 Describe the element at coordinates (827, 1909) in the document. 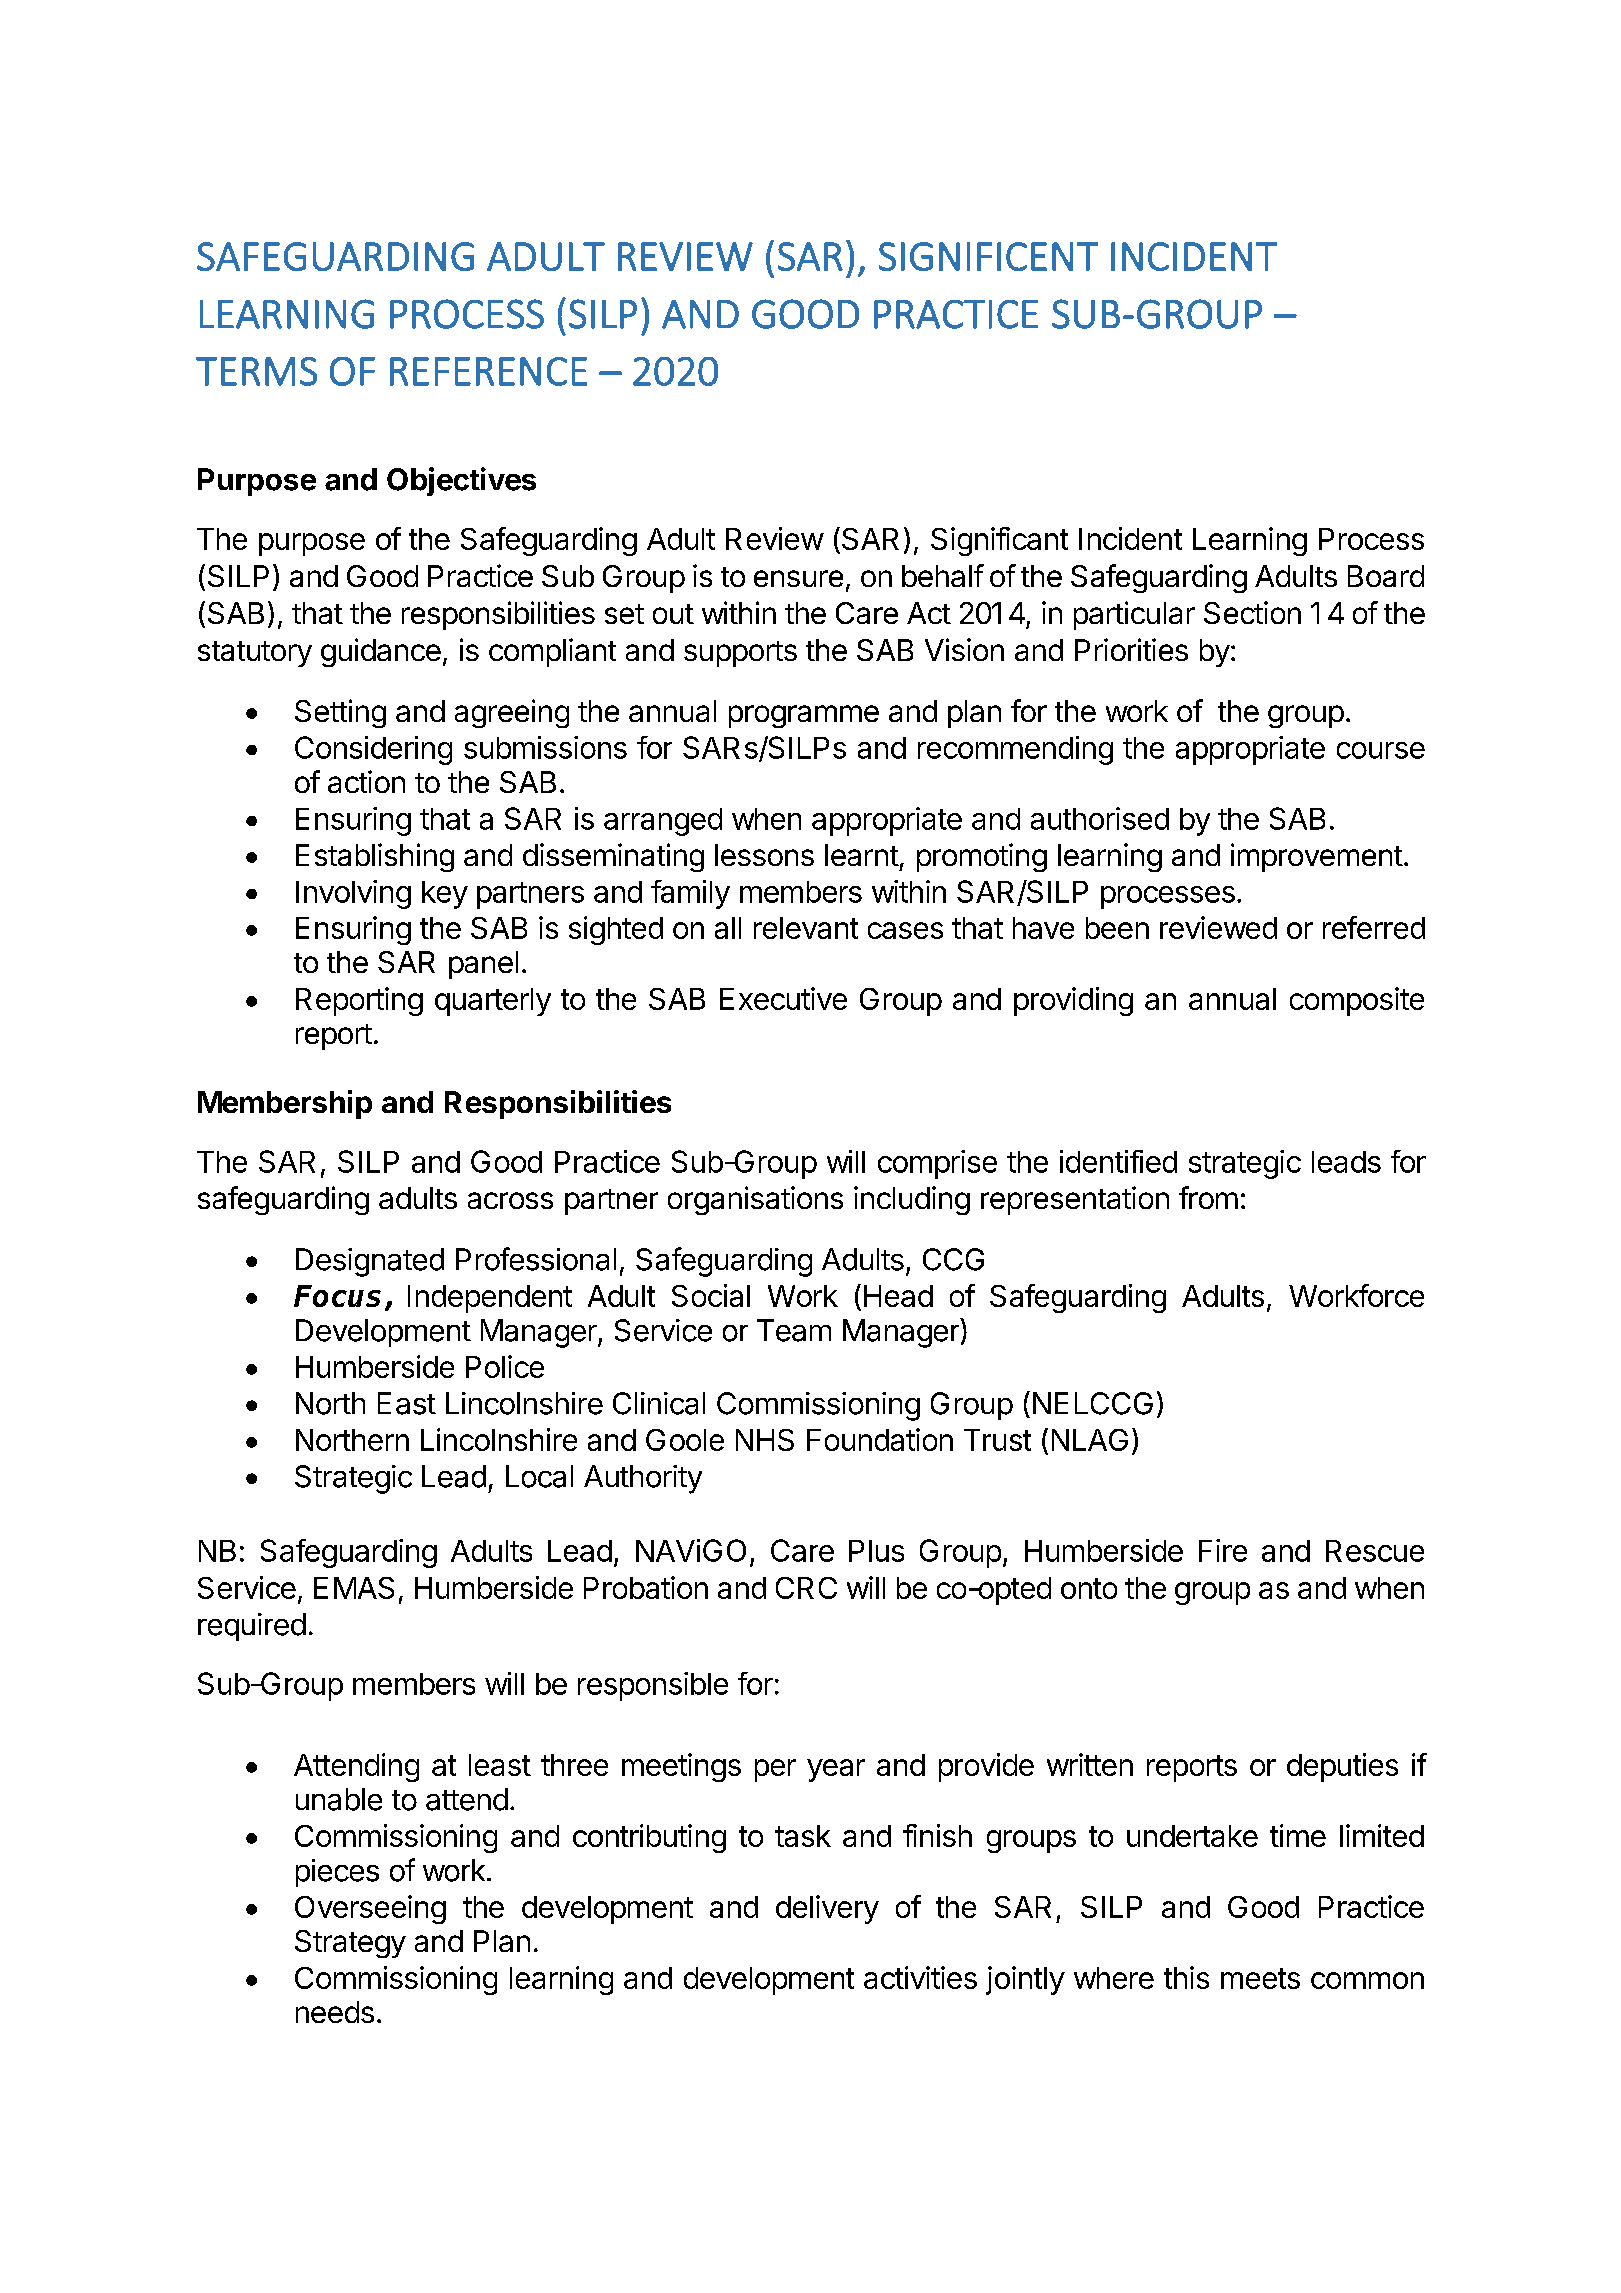

I see `delivery` at that location.
